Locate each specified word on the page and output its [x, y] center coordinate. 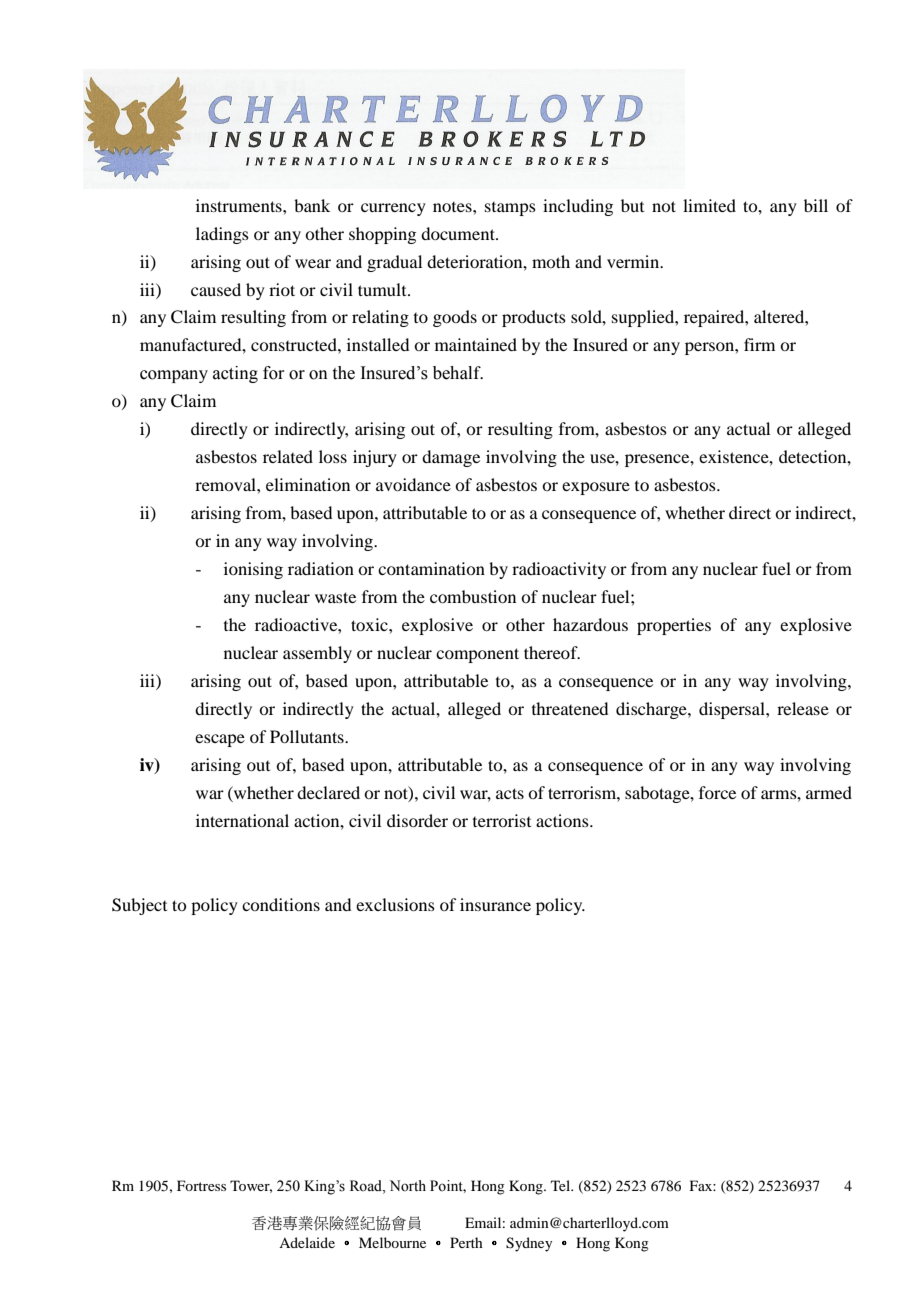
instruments [240, 205]
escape [220, 740]
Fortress [201, 1185]
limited [709, 205]
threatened [570, 708]
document [459, 233]
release [803, 708]
